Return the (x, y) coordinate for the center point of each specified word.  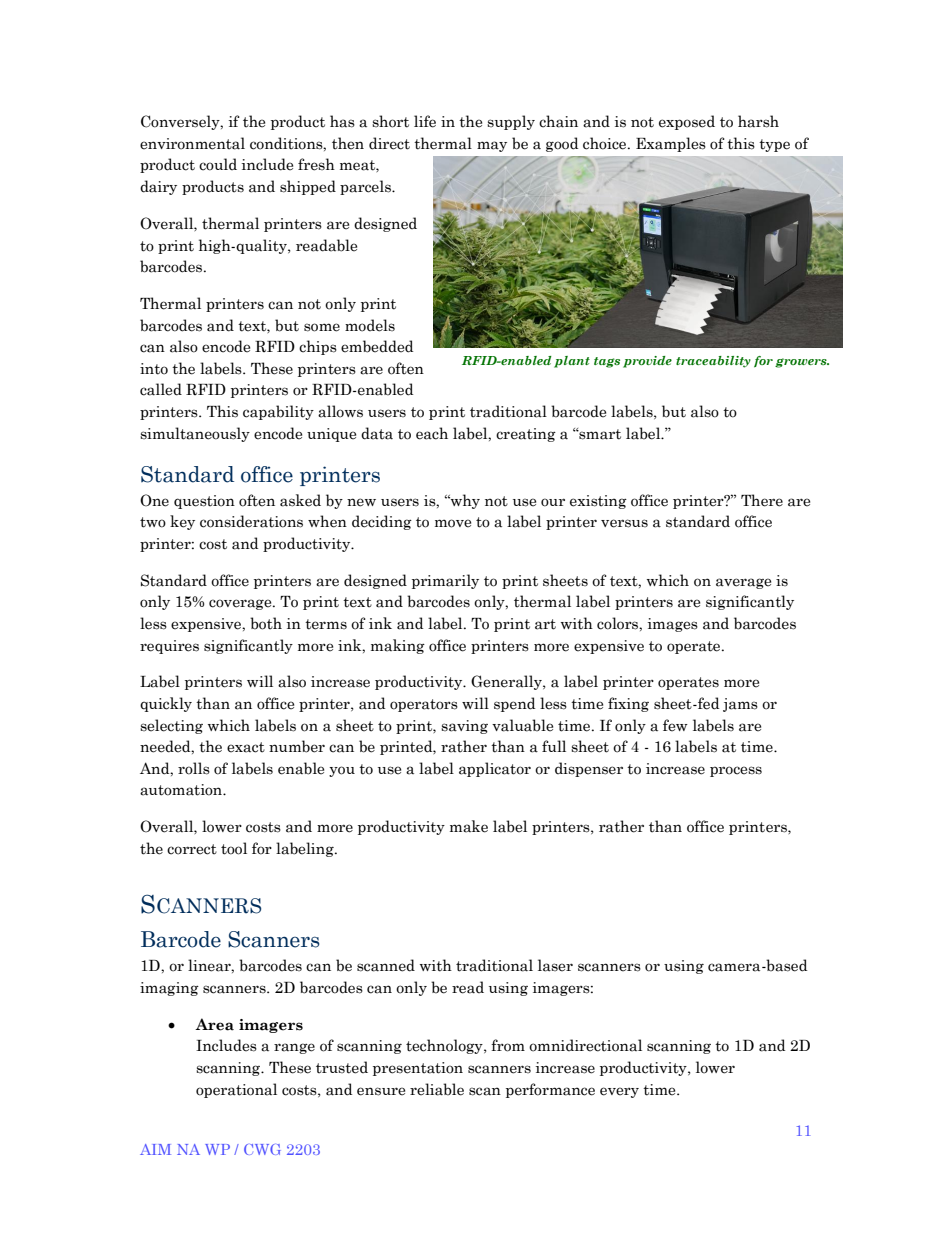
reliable (437, 1089)
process (736, 771)
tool (234, 848)
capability (278, 412)
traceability (713, 362)
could (218, 164)
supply (511, 122)
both (266, 623)
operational (236, 1090)
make (469, 826)
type (774, 145)
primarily (445, 581)
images (673, 625)
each (432, 433)
